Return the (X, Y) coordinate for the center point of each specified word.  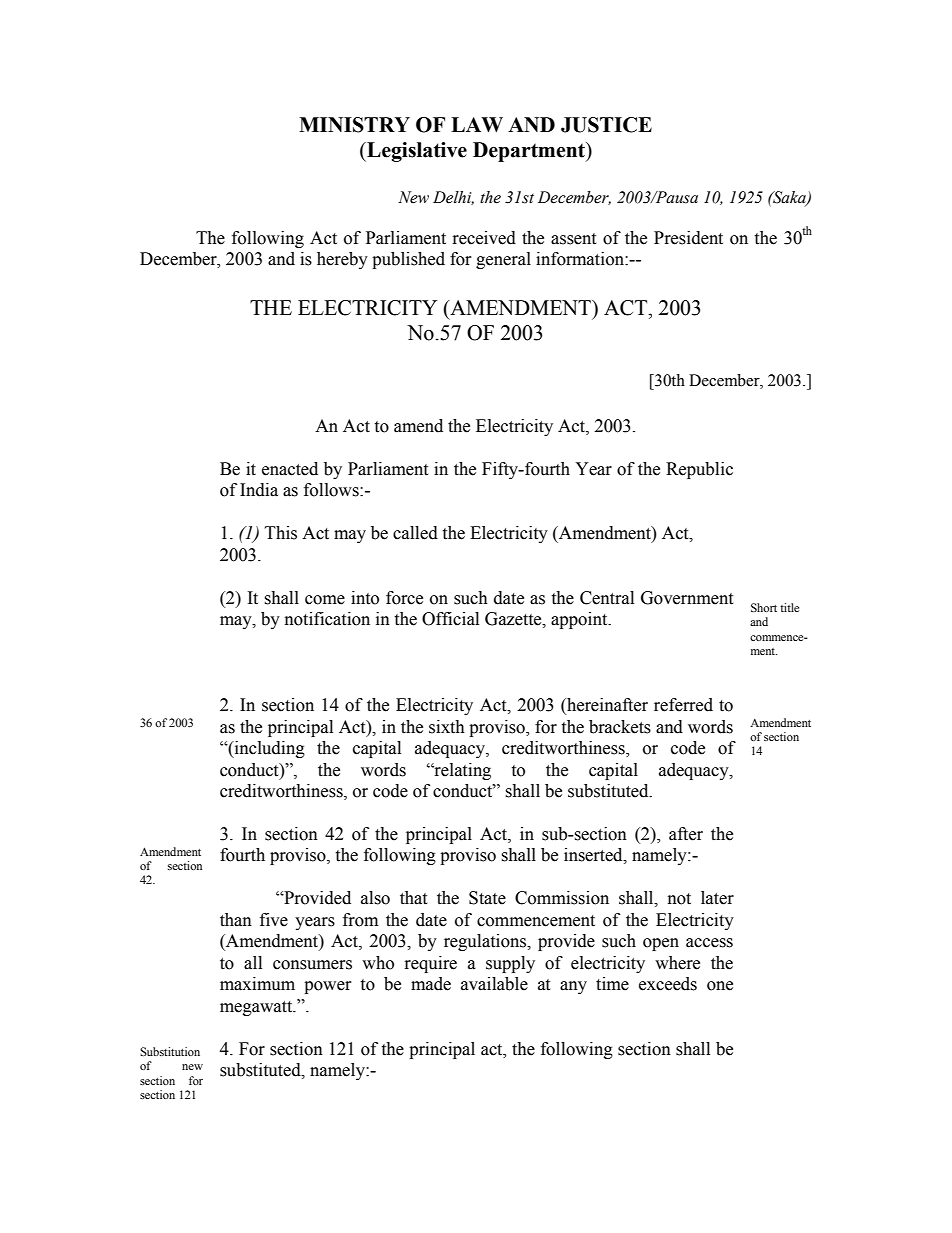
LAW (477, 124)
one (720, 986)
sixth (447, 727)
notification (327, 619)
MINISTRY (354, 125)
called (415, 533)
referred (683, 705)
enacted (290, 469)
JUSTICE (606, 125)
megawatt (257, 1008)
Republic (699, 470)
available (494, 984)
